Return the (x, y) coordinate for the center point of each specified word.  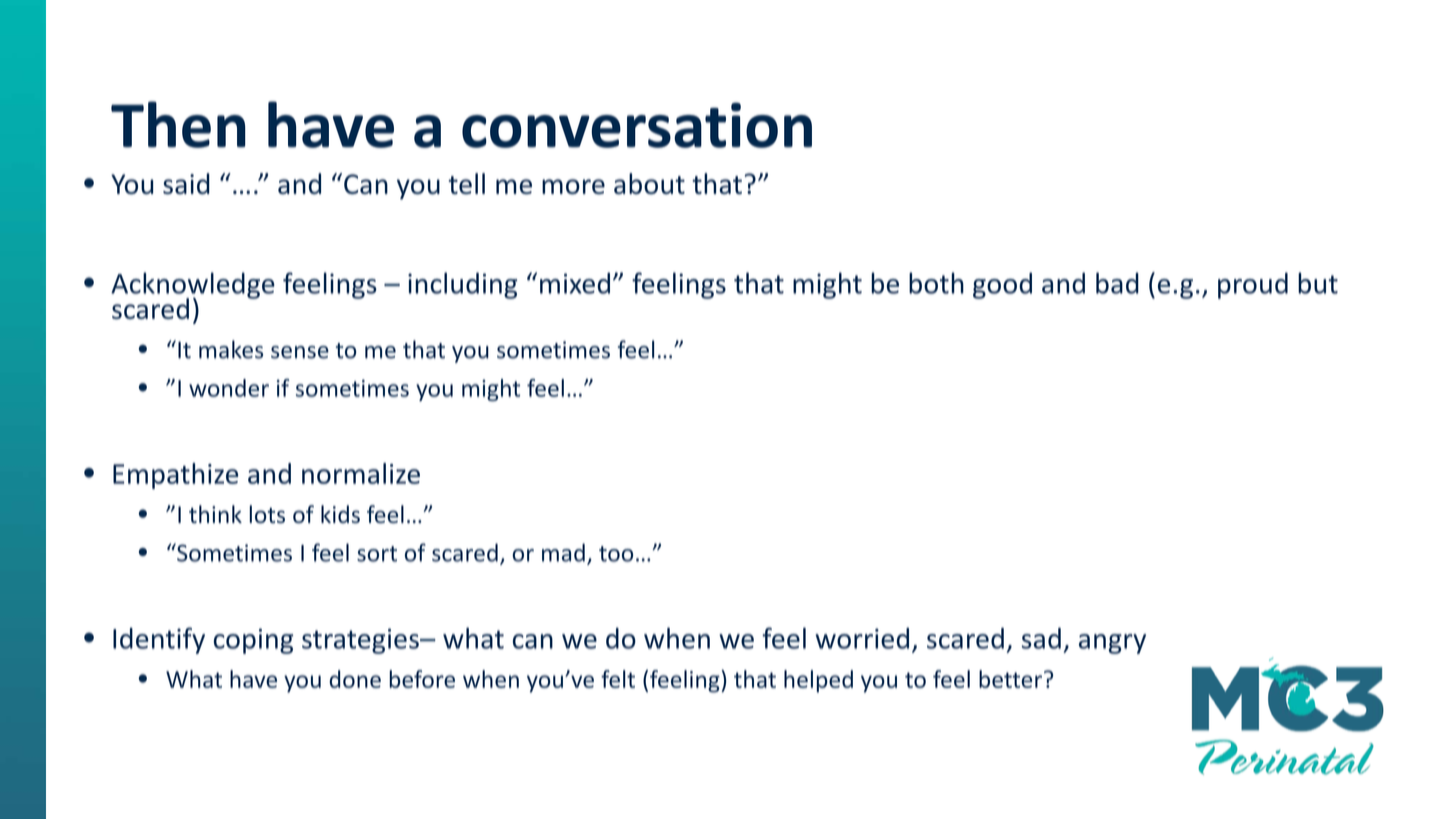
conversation (637, 125)
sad (1041, 638)
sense (300, 352)
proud (1253, 285)
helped (818, 681)
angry (1112, 644)
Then (178, 124)
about (649, 183)
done (355, 679)
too (616, 554)
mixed (575, 283)
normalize (361, 473)
